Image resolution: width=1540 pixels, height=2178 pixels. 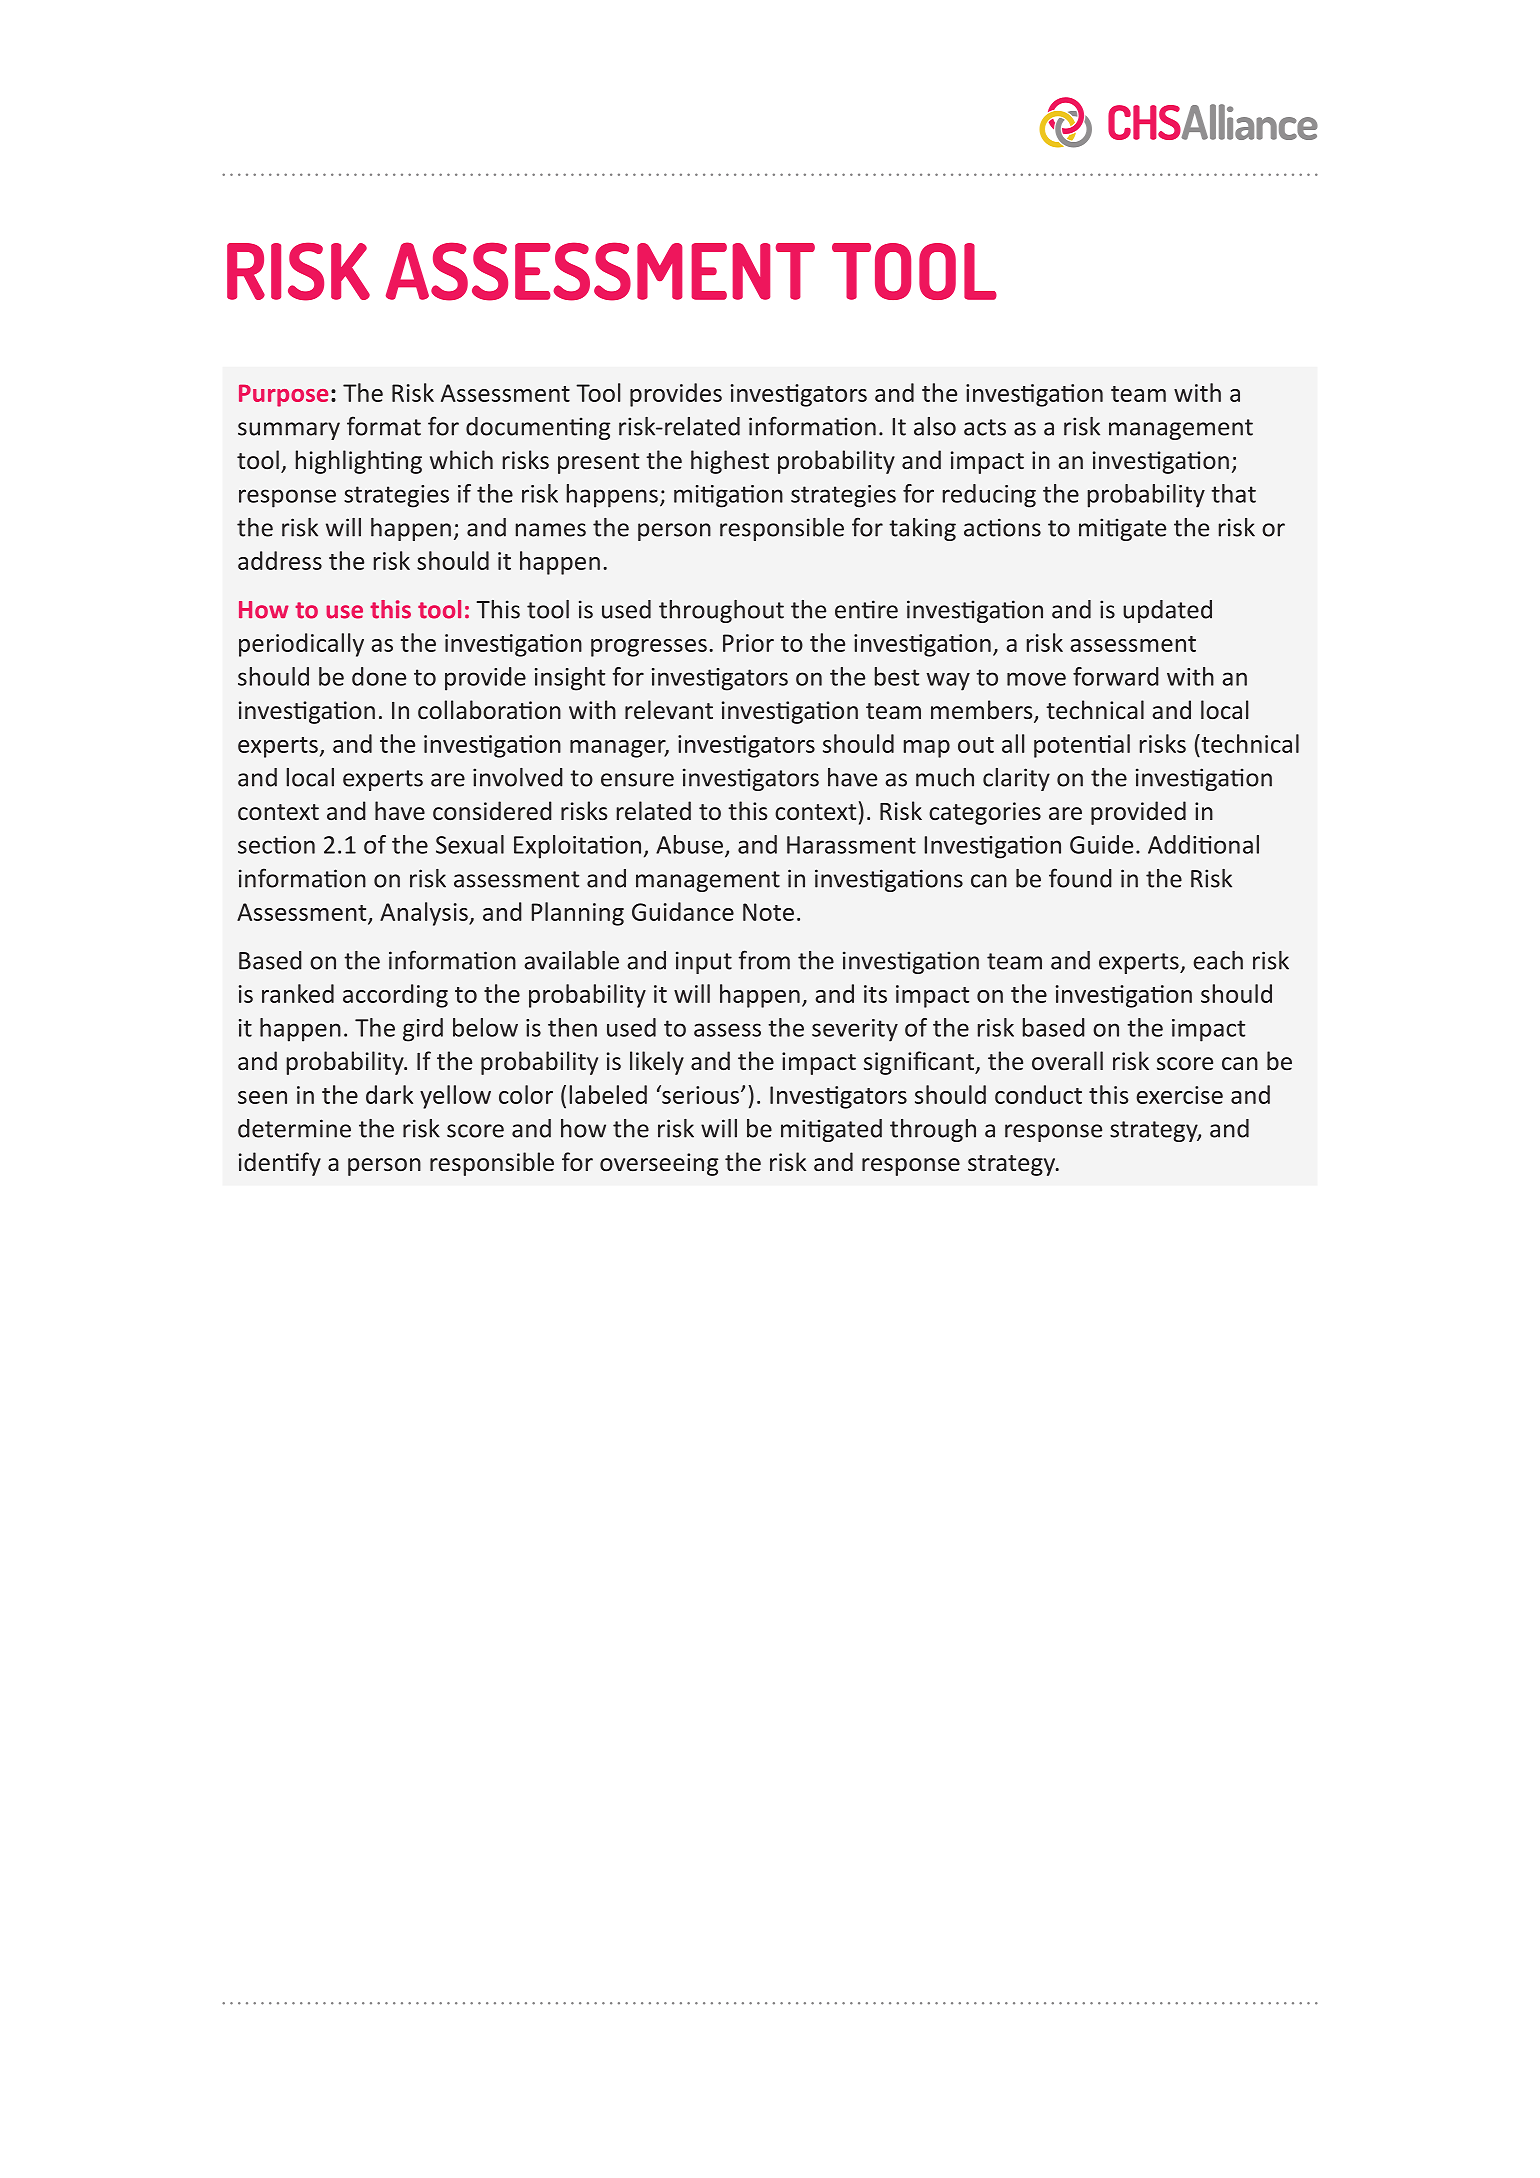 I want to click on updated, so click(x=1167, y=611).
